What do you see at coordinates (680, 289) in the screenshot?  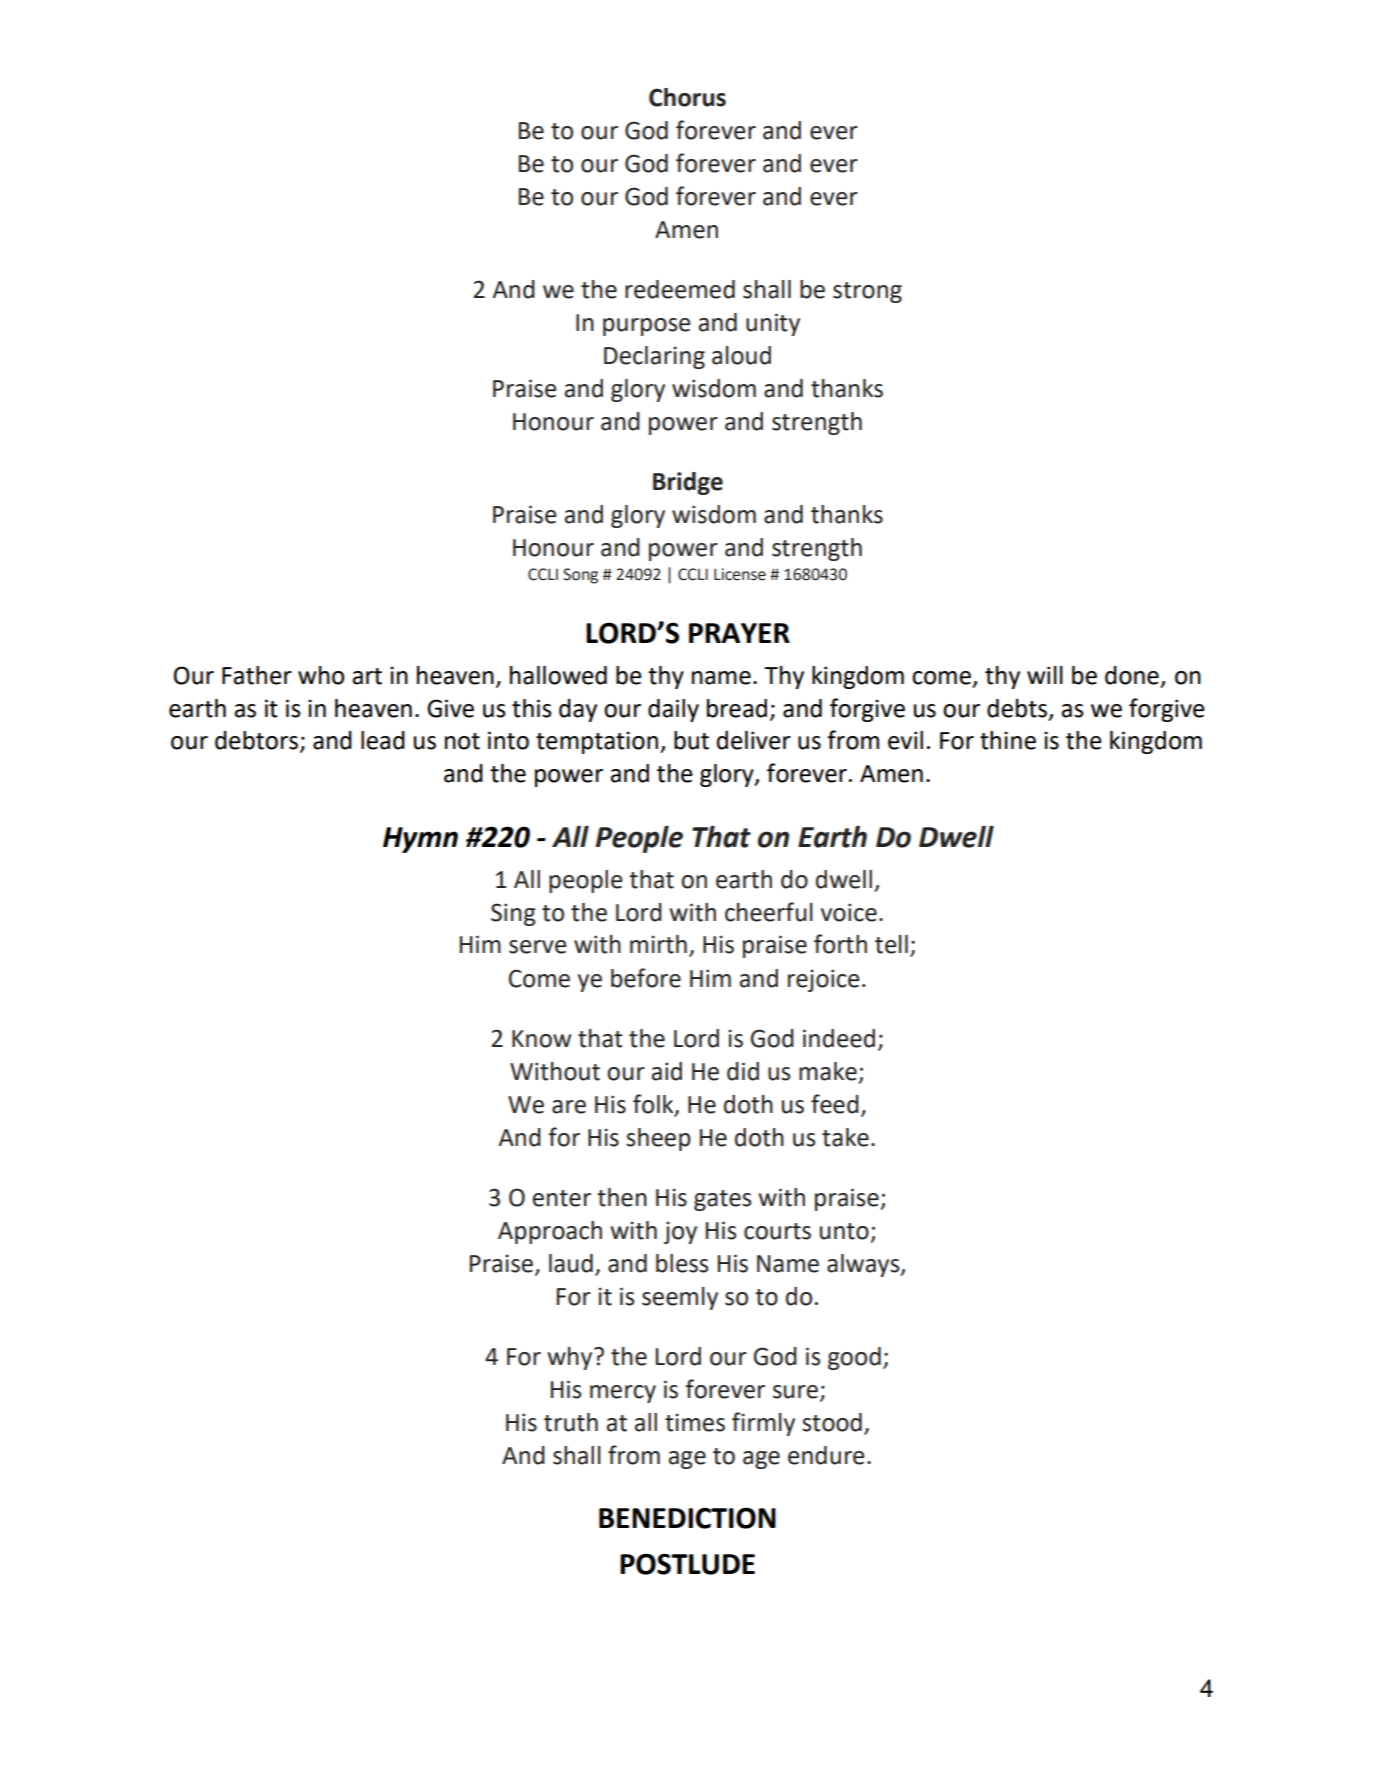 I see `redeemed` at bounding box center [680, 289].
